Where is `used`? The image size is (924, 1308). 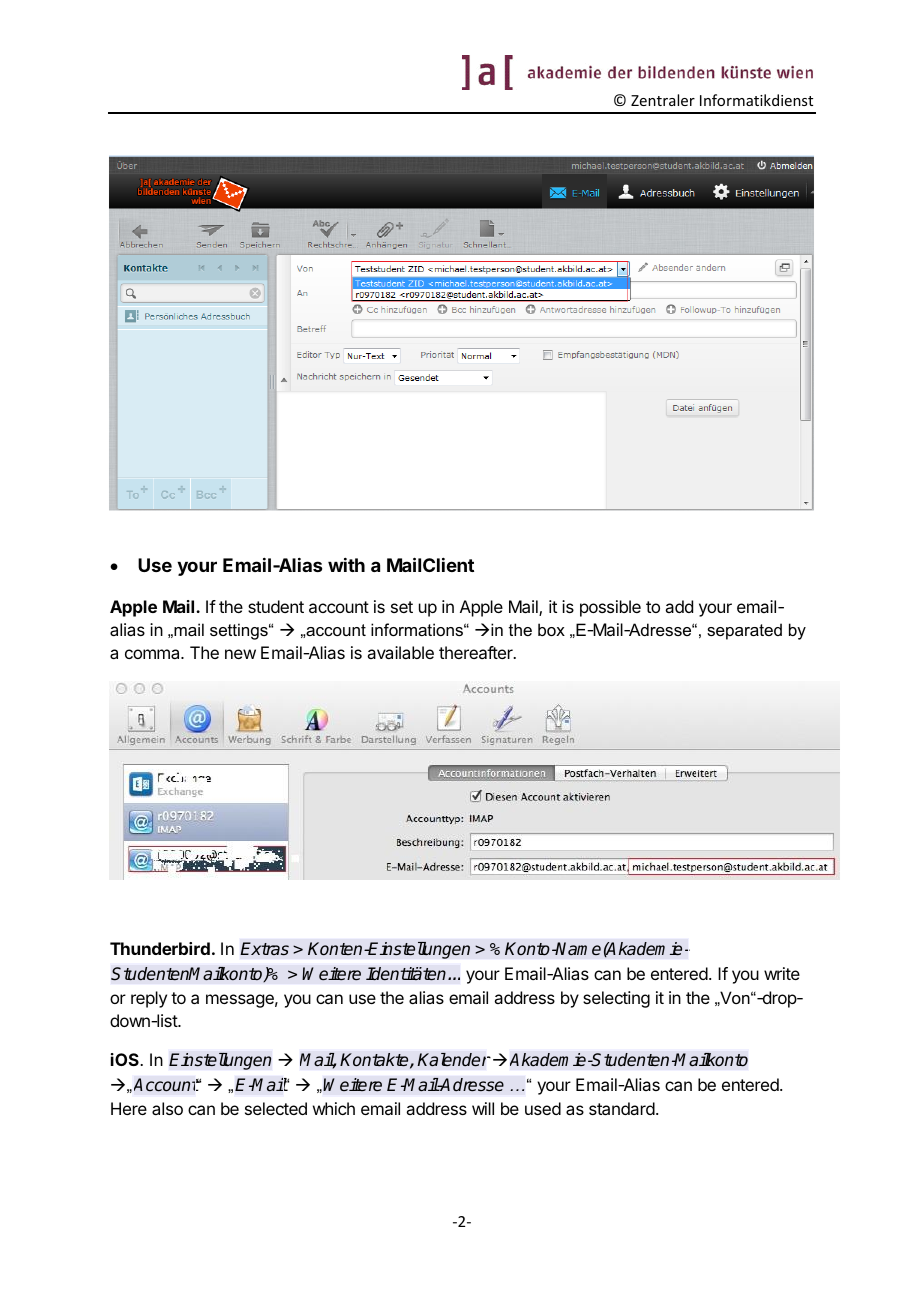 used is located at coordinates (543, 1108).
